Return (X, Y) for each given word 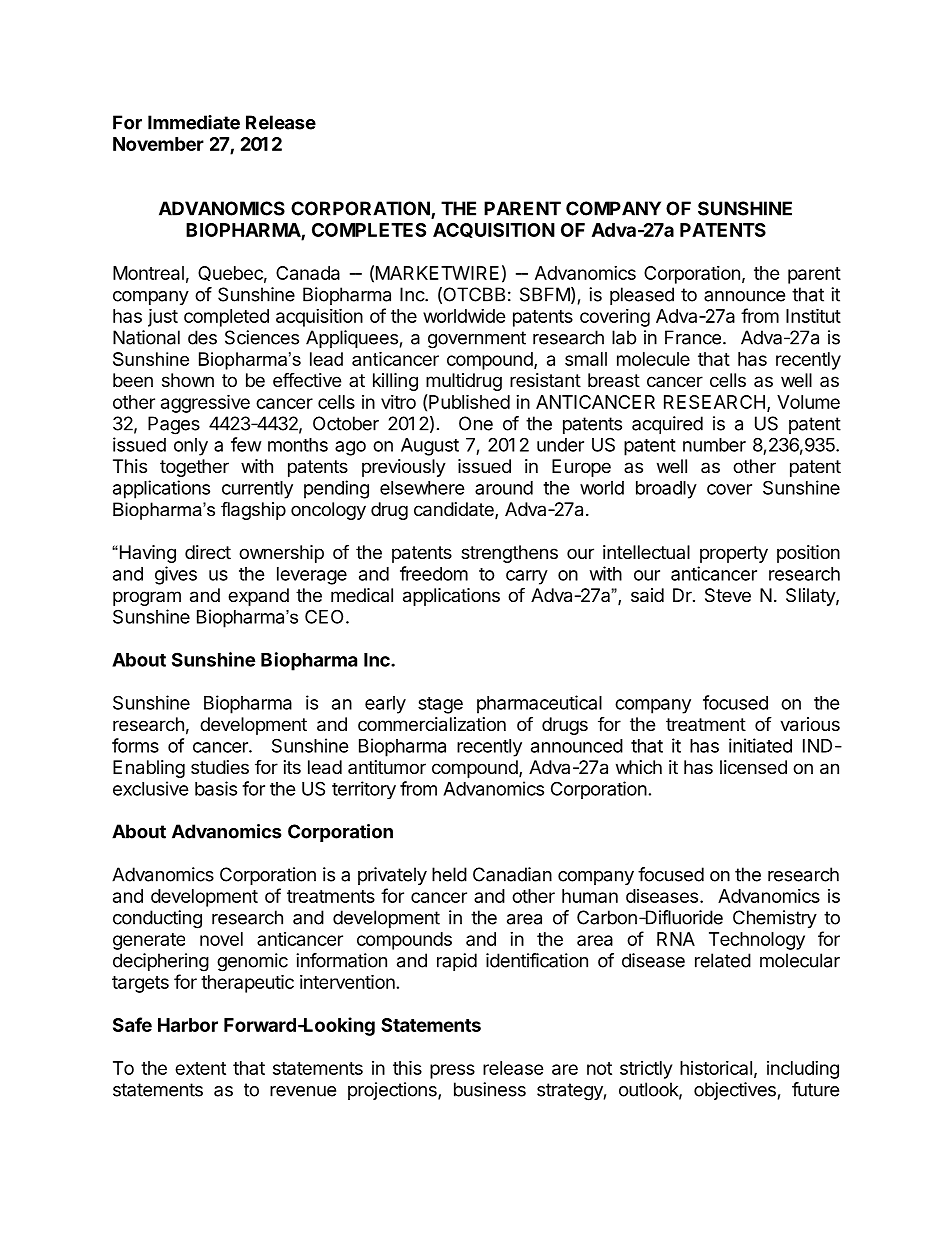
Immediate (194, 122)
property (734, 554)
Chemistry (775, 919)
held (449, 874)
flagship (253, 510)
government (477, 340)
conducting (157, 919)
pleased (642, 296)
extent (200, 1068)
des (202, 337)
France (693, 337)
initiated (760, 745)
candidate (455, 510)
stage (440, 705)
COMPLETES (369, 230)
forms (135, 745)
